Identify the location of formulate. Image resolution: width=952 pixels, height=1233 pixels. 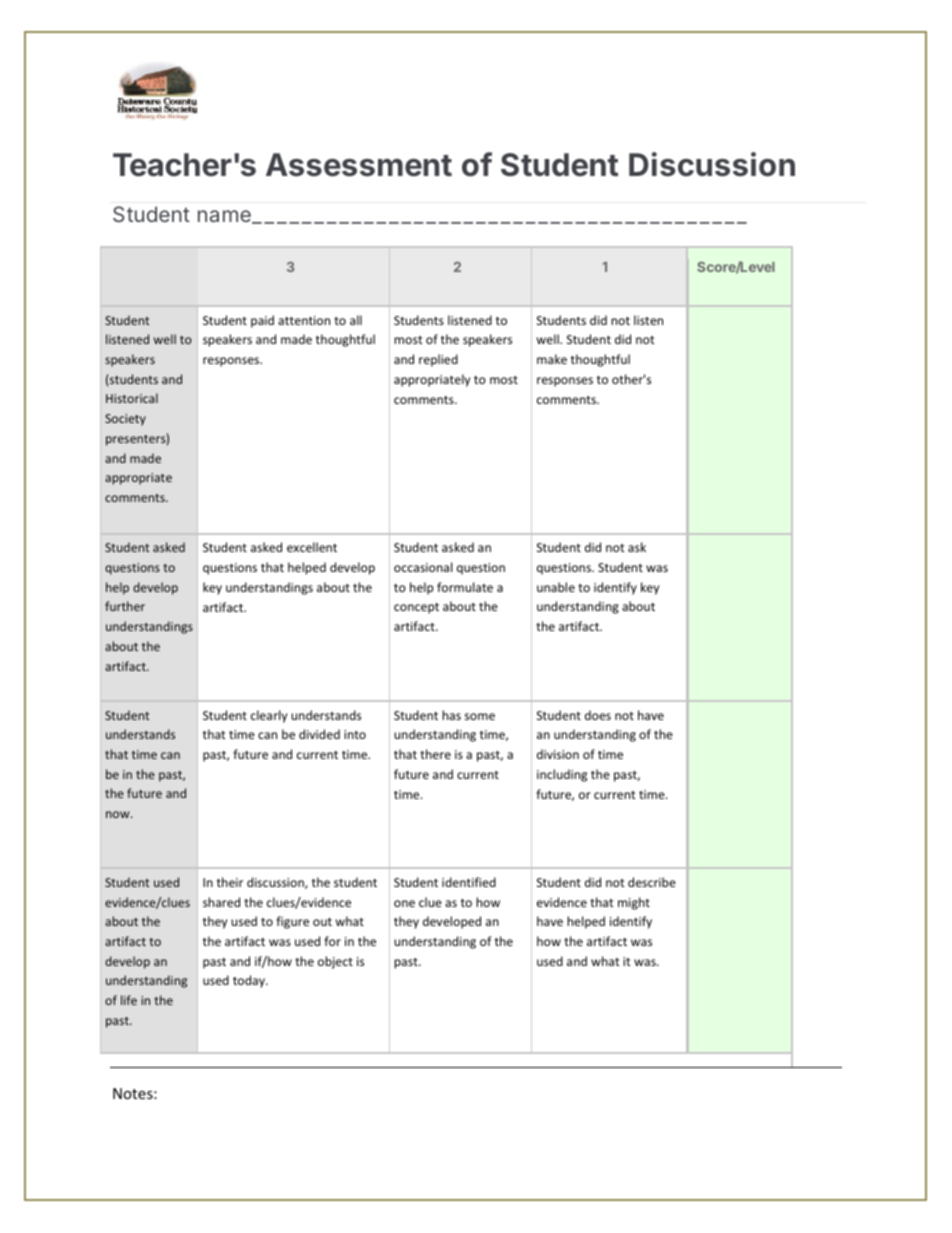
(465, 587).
